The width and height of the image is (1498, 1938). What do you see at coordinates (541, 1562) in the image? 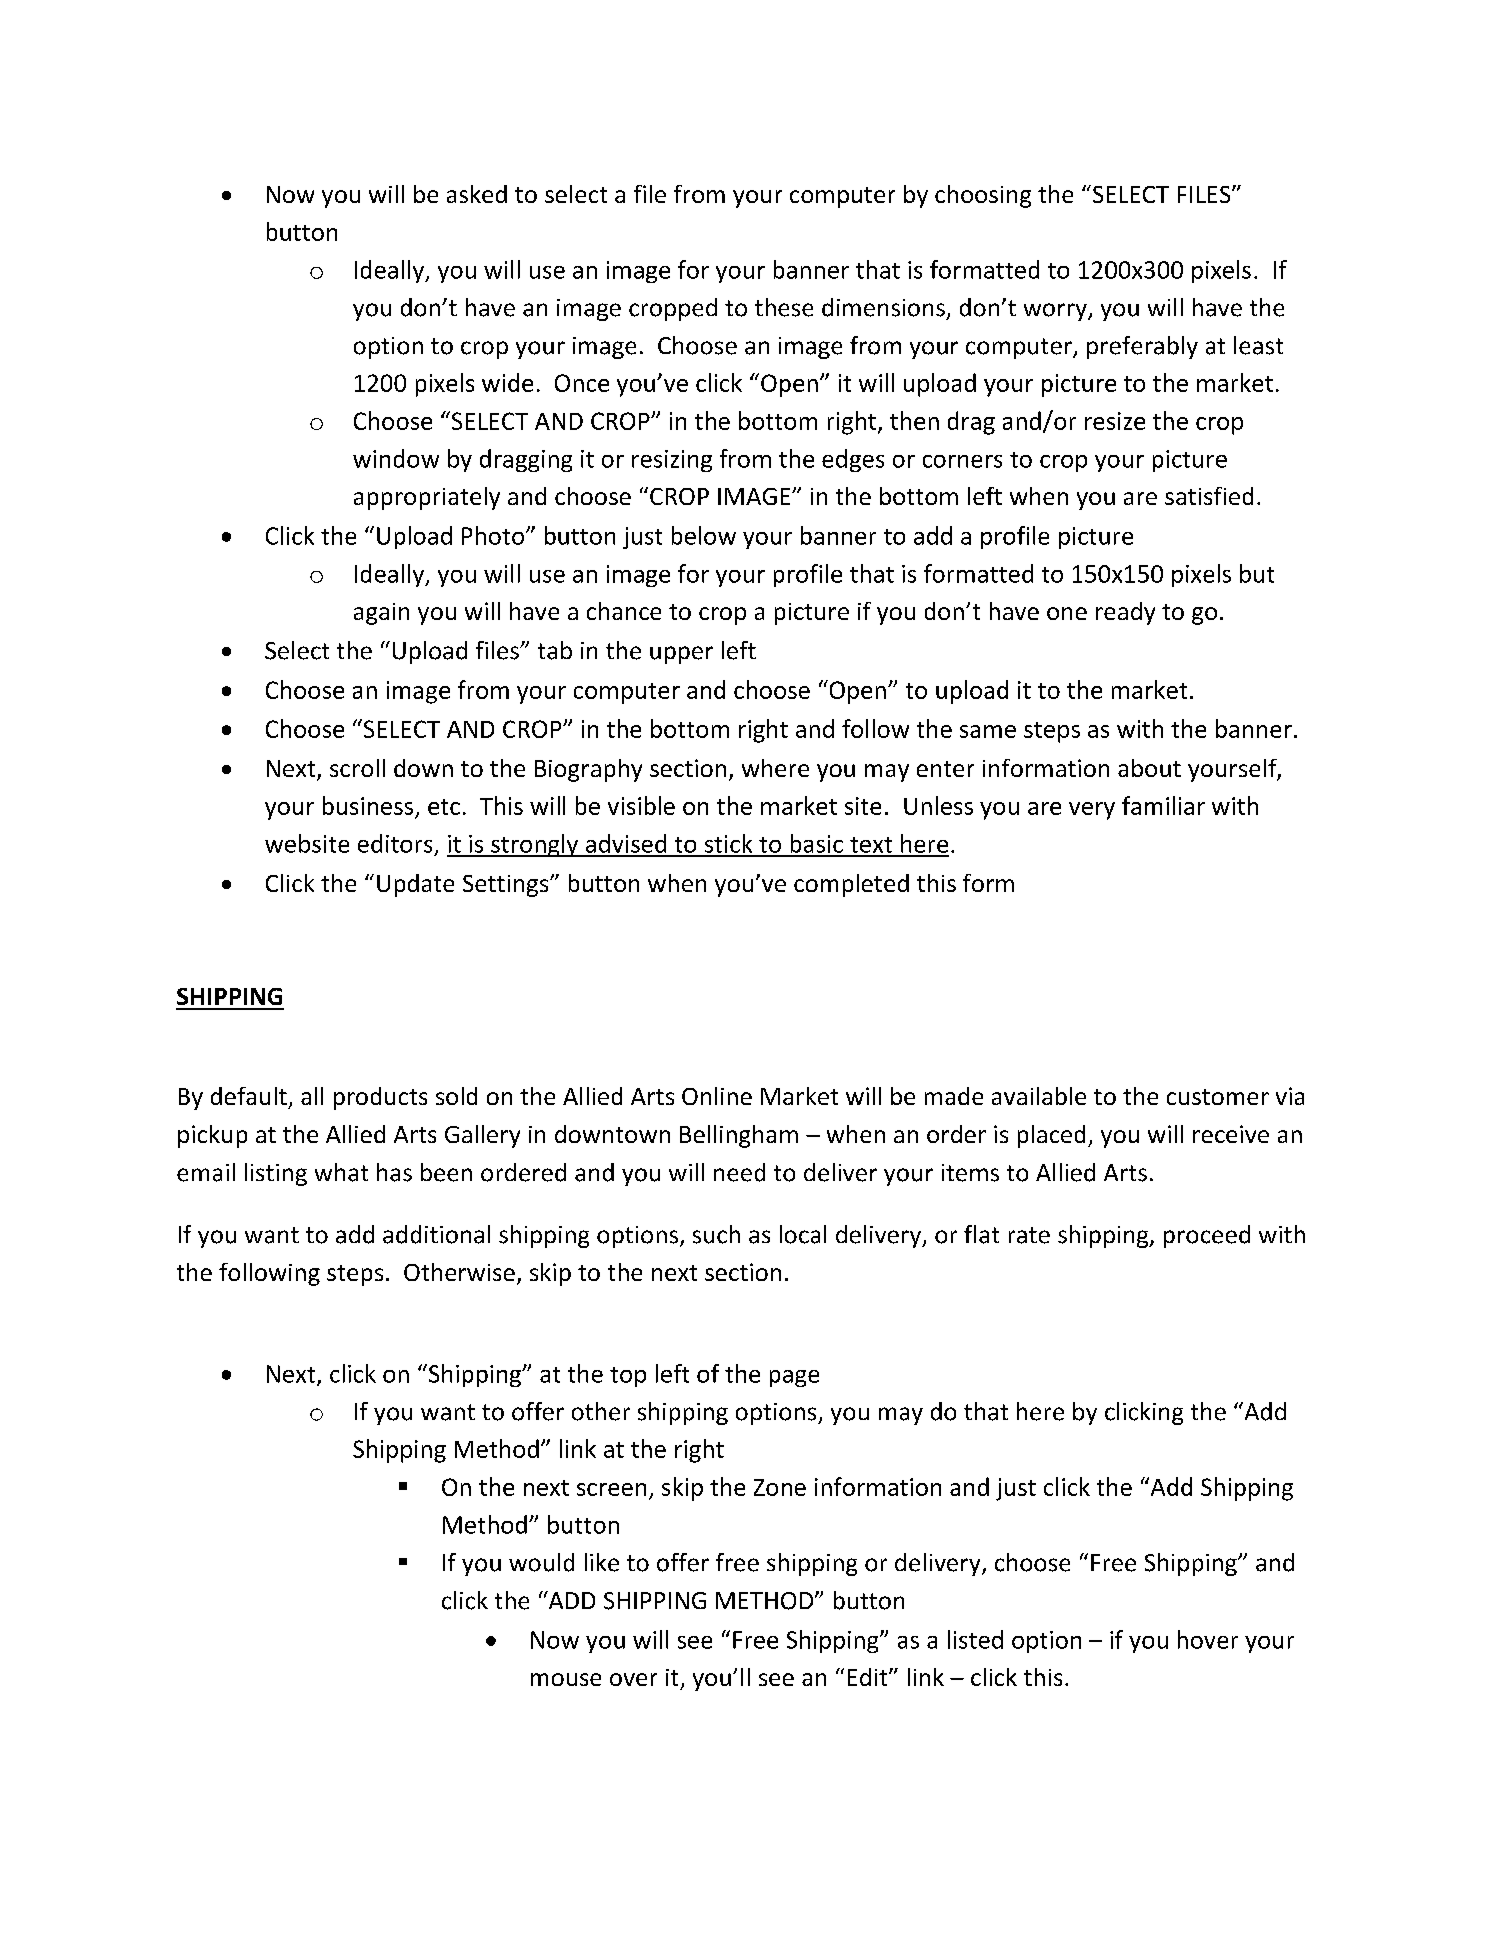
I see `would` at bounding box center [541, 1562].
